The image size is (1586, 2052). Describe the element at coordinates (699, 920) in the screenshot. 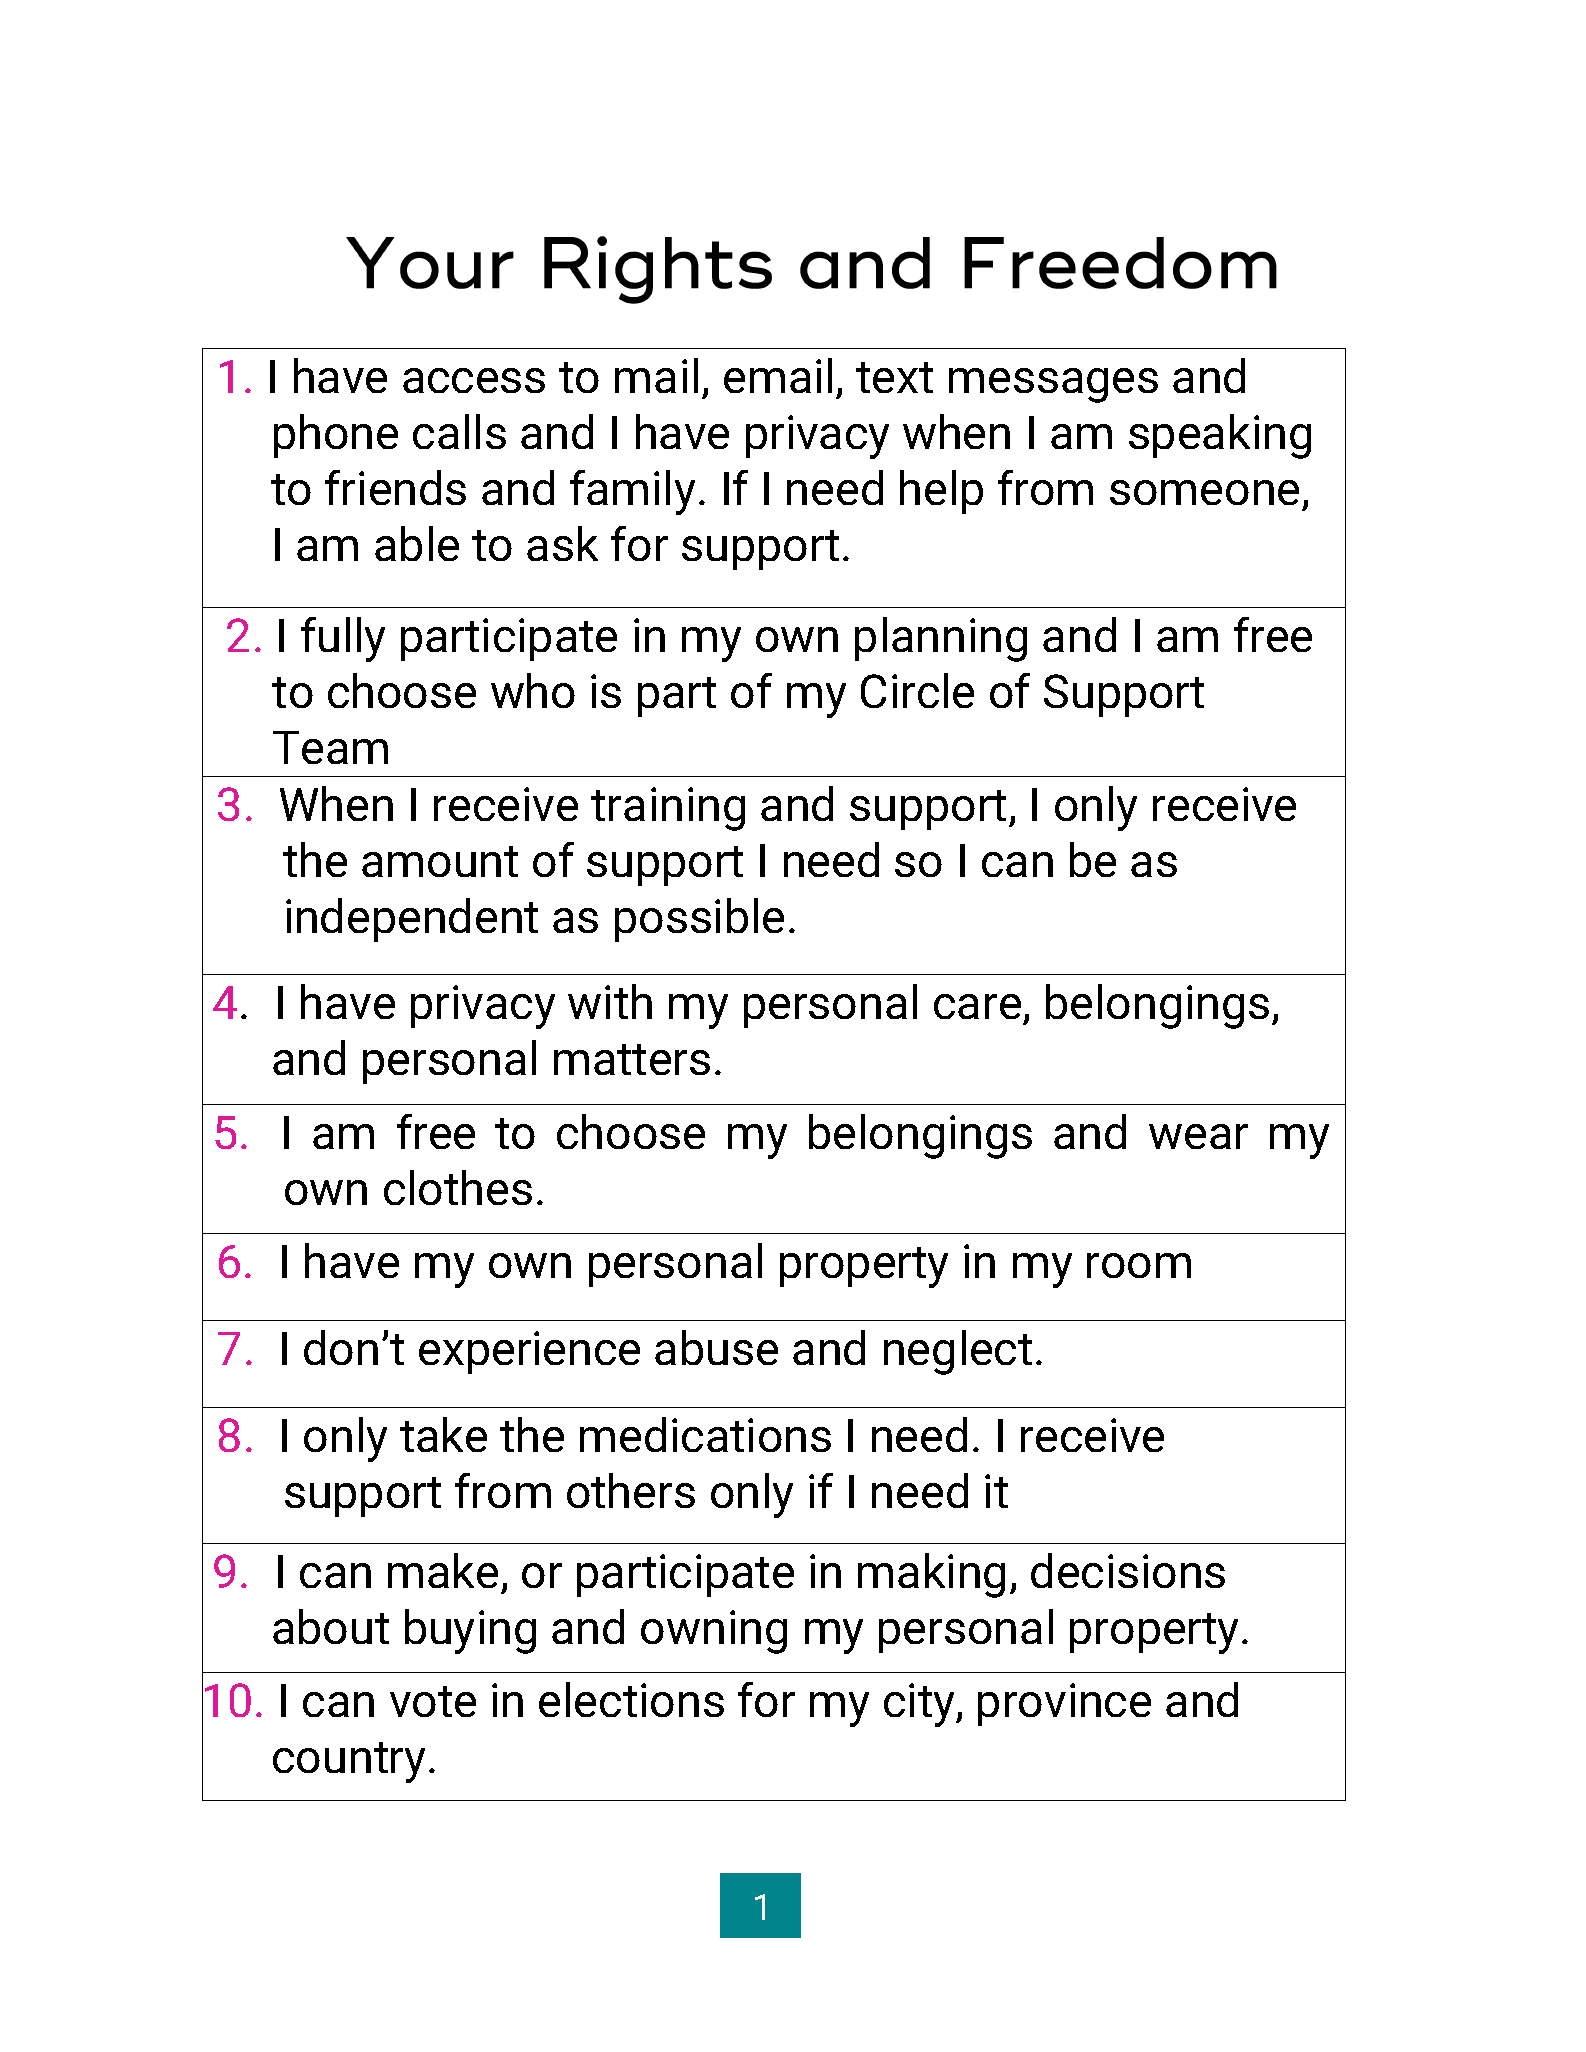

I see `possible` at that location.
